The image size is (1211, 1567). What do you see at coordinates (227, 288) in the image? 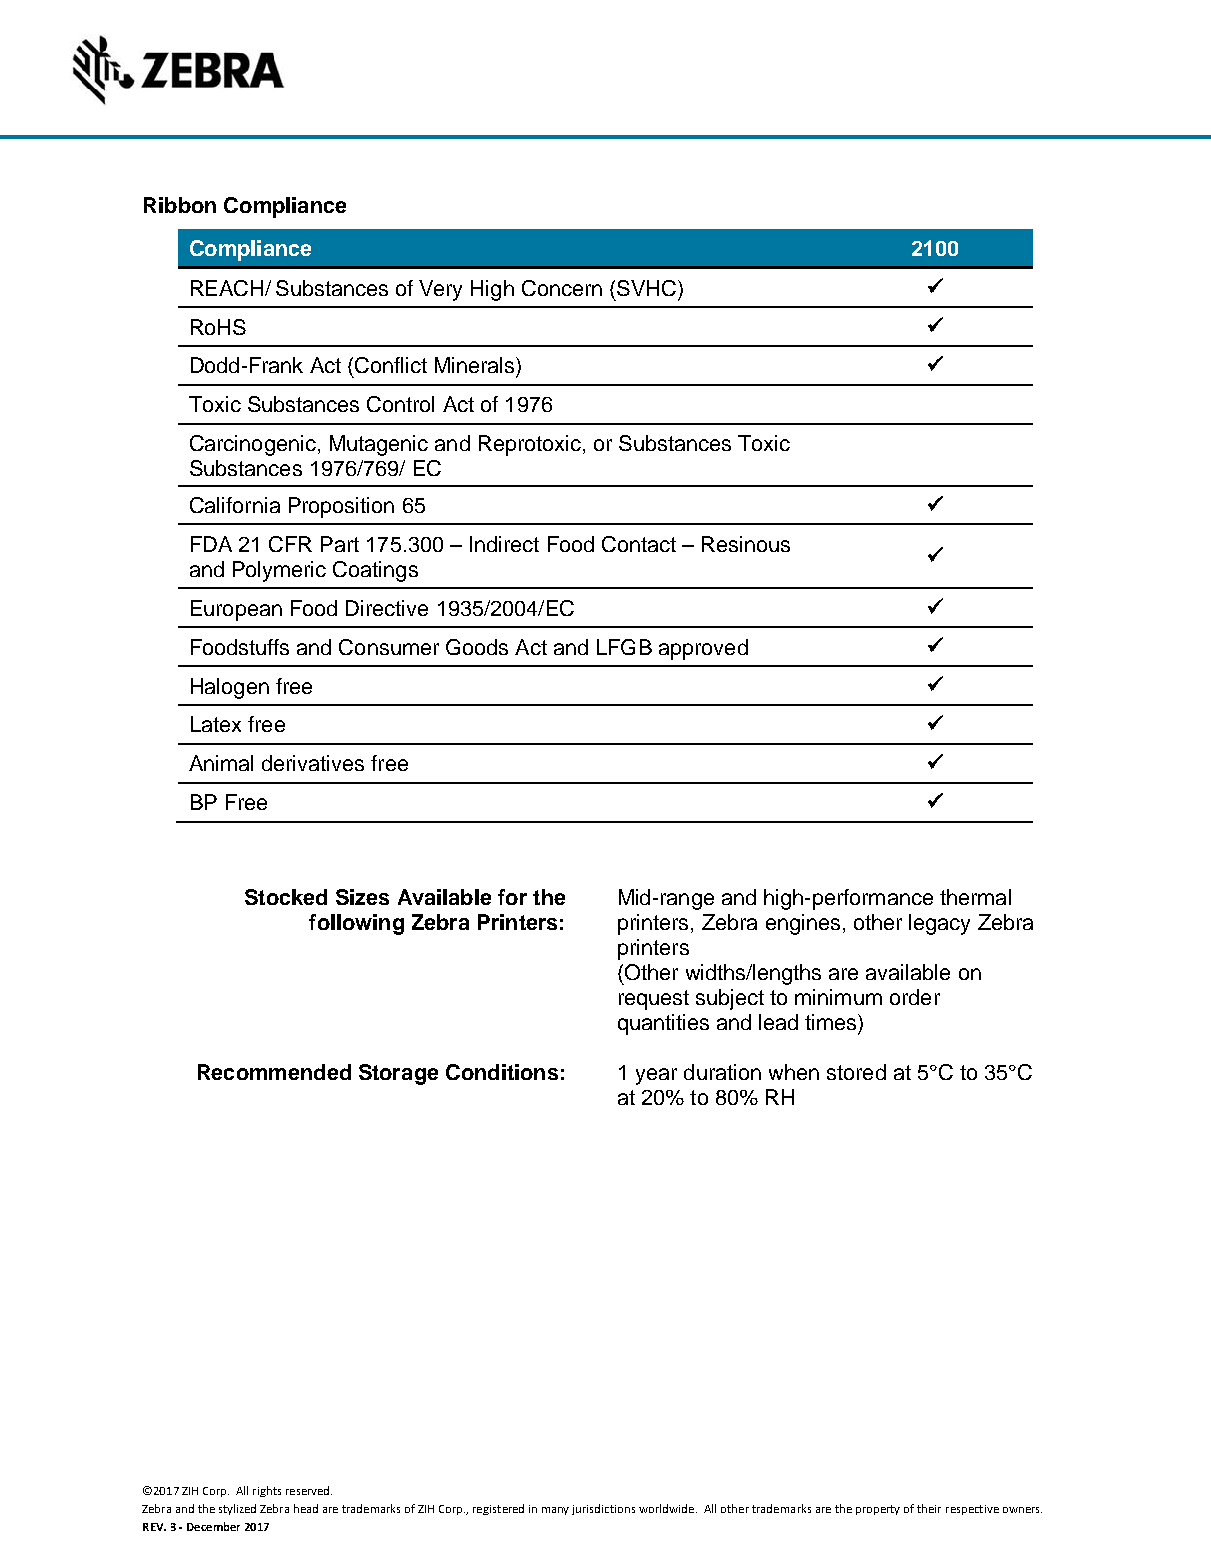
I see `REACH` at bounding box center [227, 288].
